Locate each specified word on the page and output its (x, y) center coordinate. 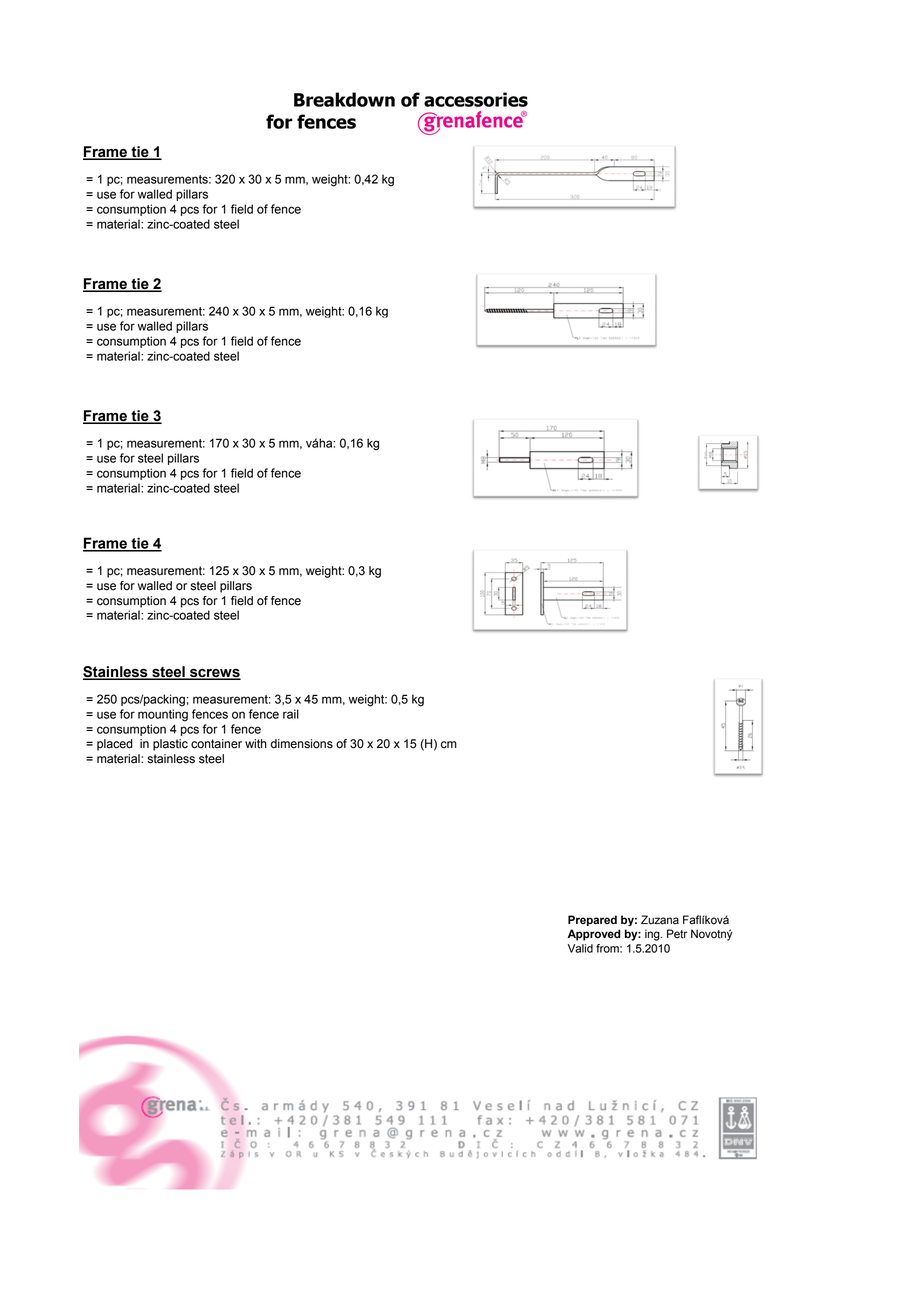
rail (291, 714)
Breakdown (344, 99)
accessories (476, 99)
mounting (163, 715)
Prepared (592, 920)
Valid (580, 948)
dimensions (302, 744)
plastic (170, 745)
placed (115, 745)
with (256, 744)
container (216, 744)
